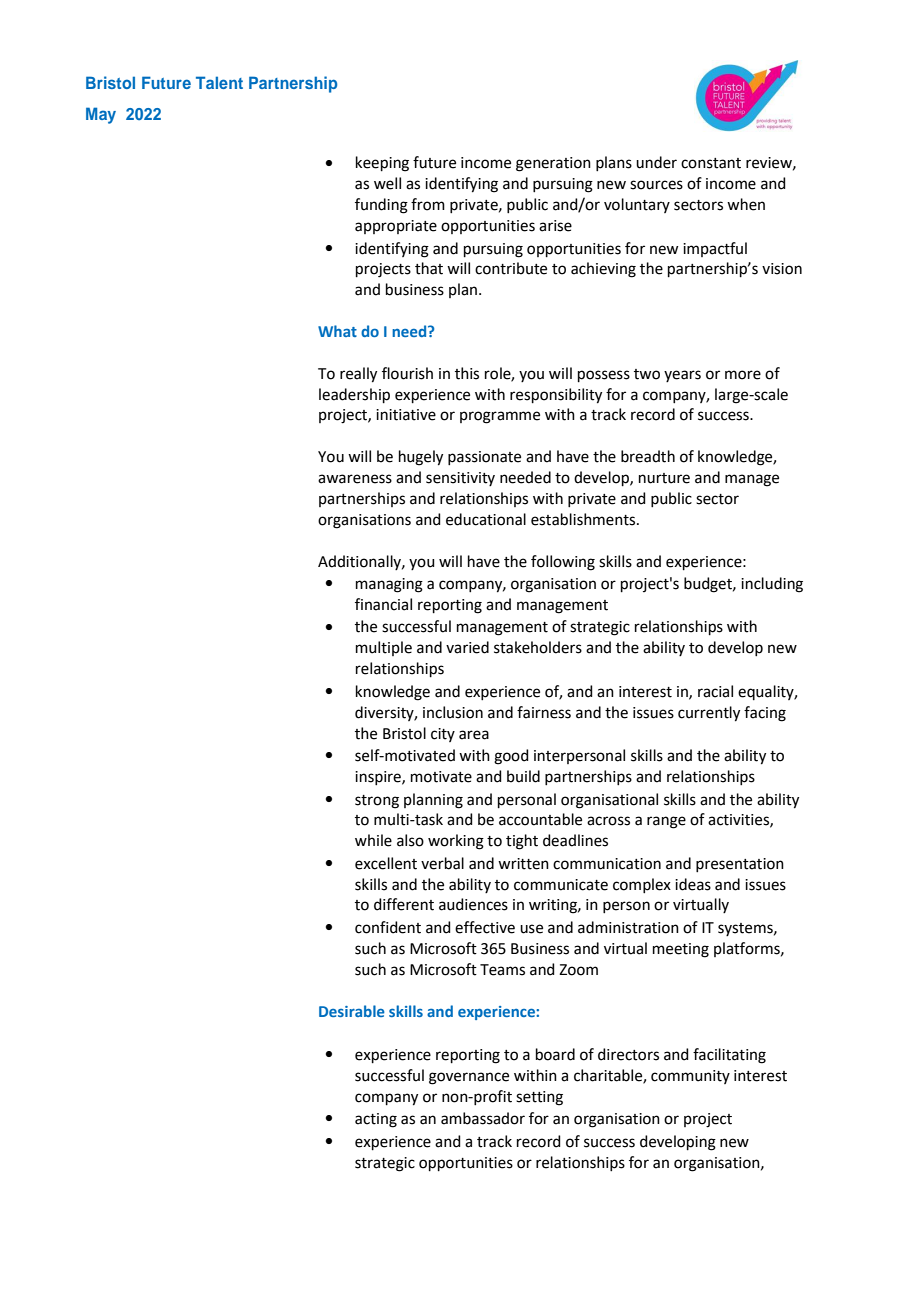 The width and height of the document is (924, 1308). I want to click on awareness, so click(355, 479).
